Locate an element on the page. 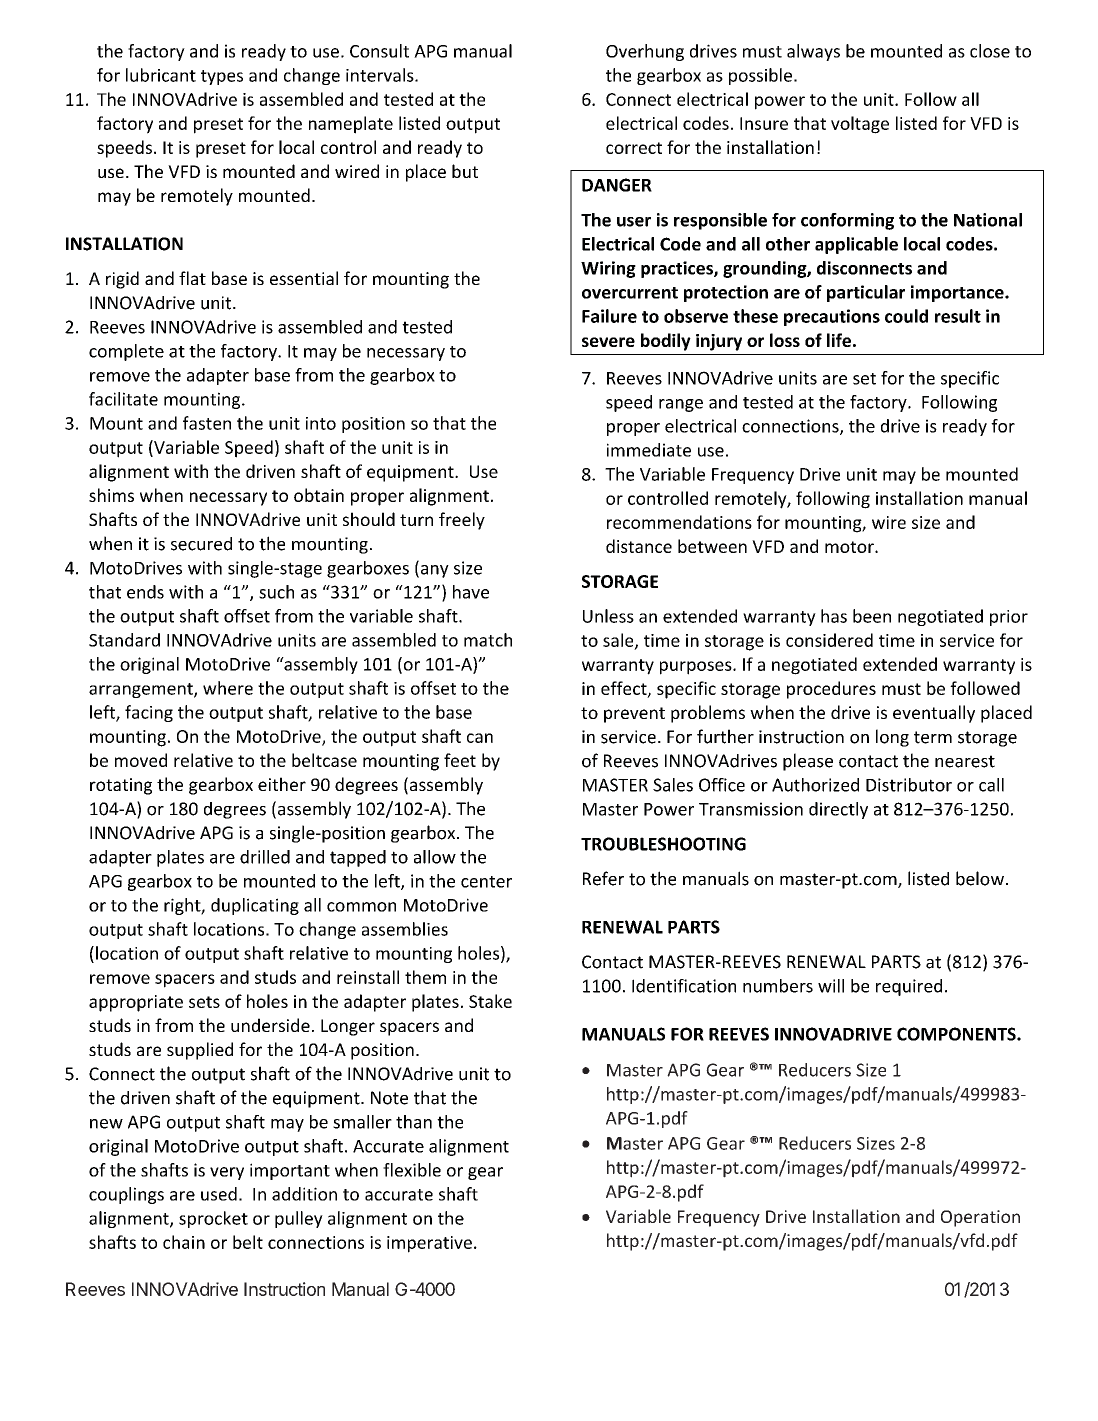 This page has height=1421, width=1098. imperative is located at coordinates (429, 1244).
